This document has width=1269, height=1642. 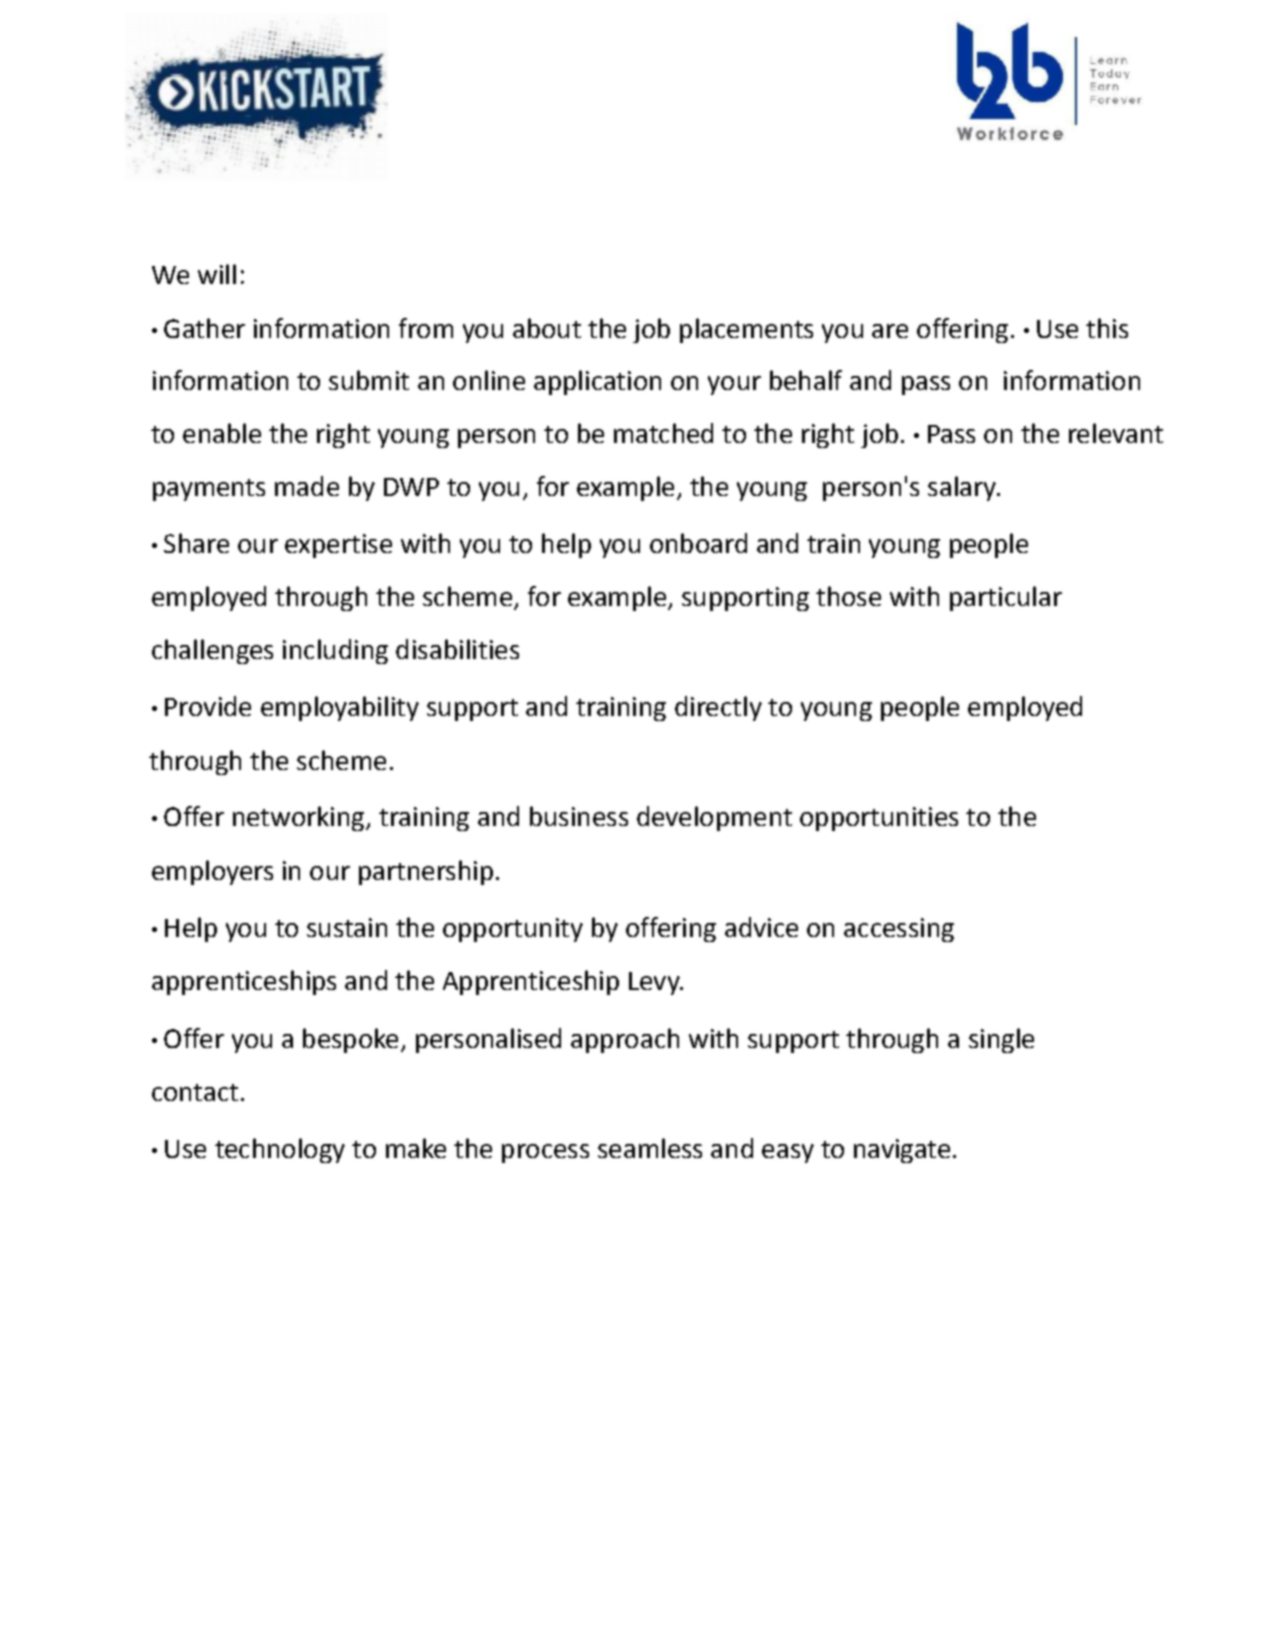 I want to click on employability, so click(x=340, y=708).
